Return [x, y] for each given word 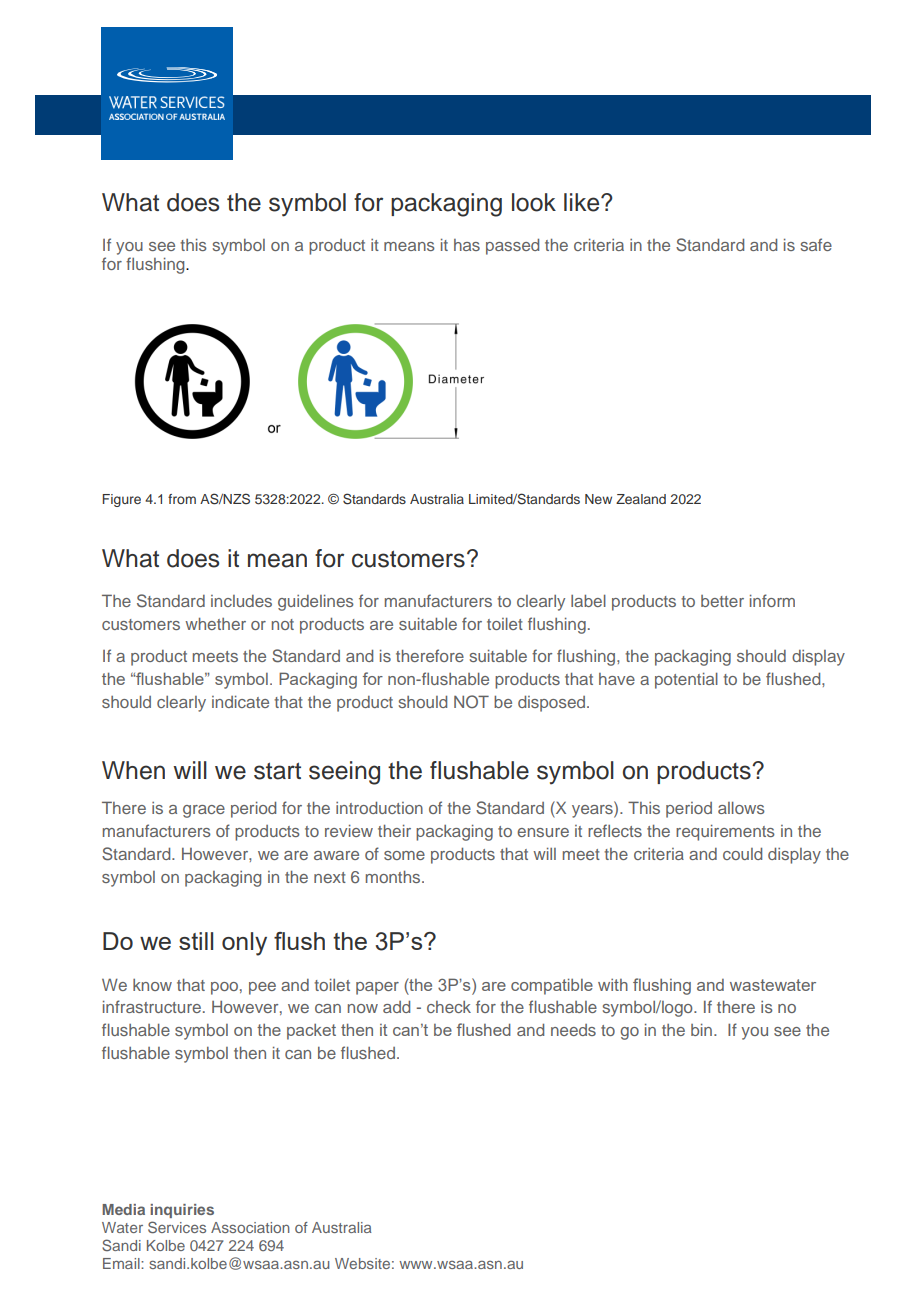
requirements [725, 833]
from [182, 499]
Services [177, 1227]
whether [215, 624]
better [722, 601]
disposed [553, 704]
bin [703, 1030]
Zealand [641, 499]
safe [816, 244]
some [404, 855]
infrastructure [152, 1006]
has [467, 245]
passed [512, 247]
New [598, 499]
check [449, 1007]
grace [204, 811]
